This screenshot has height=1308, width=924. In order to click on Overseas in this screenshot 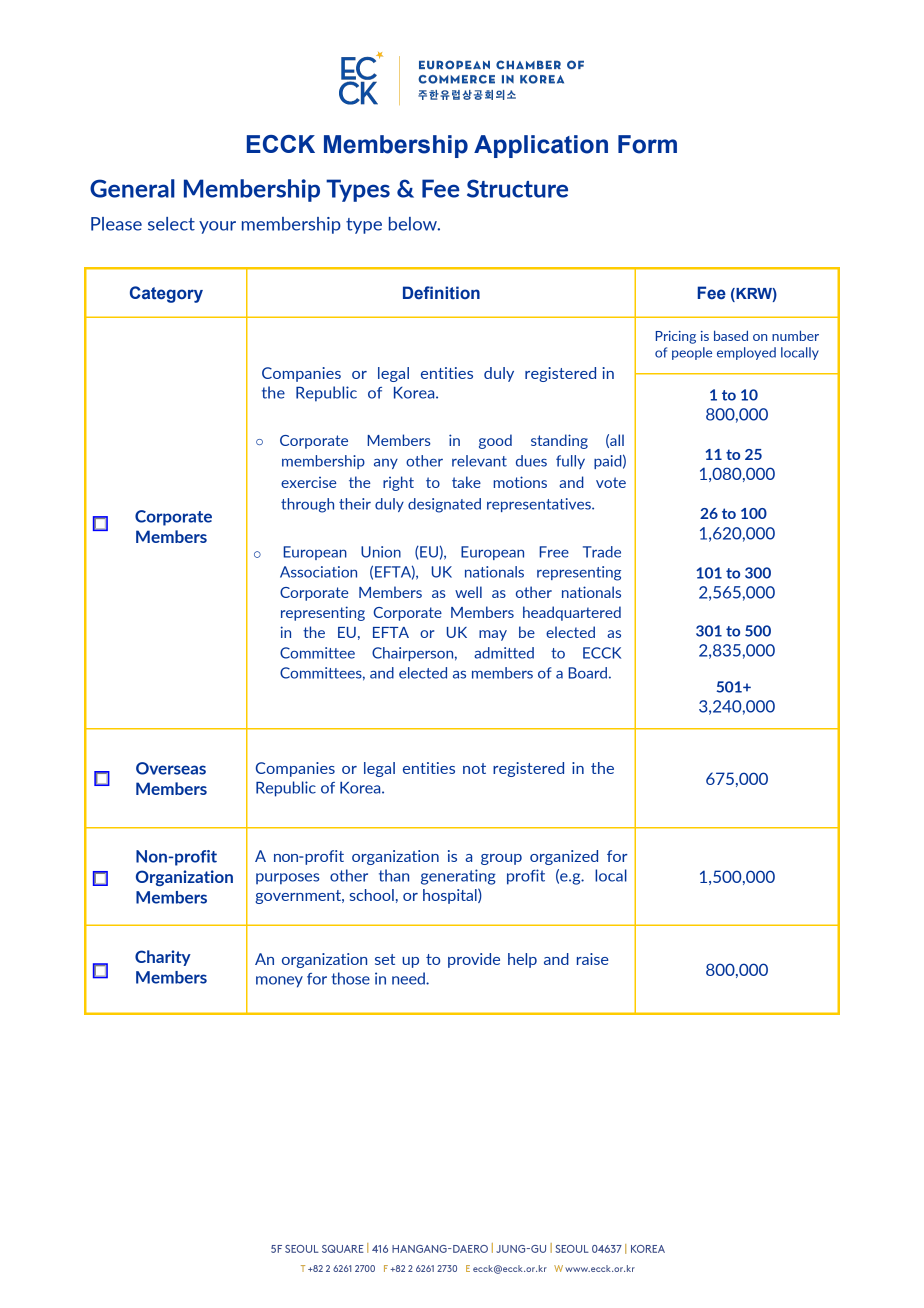, I will do `click(171, 768)`.
